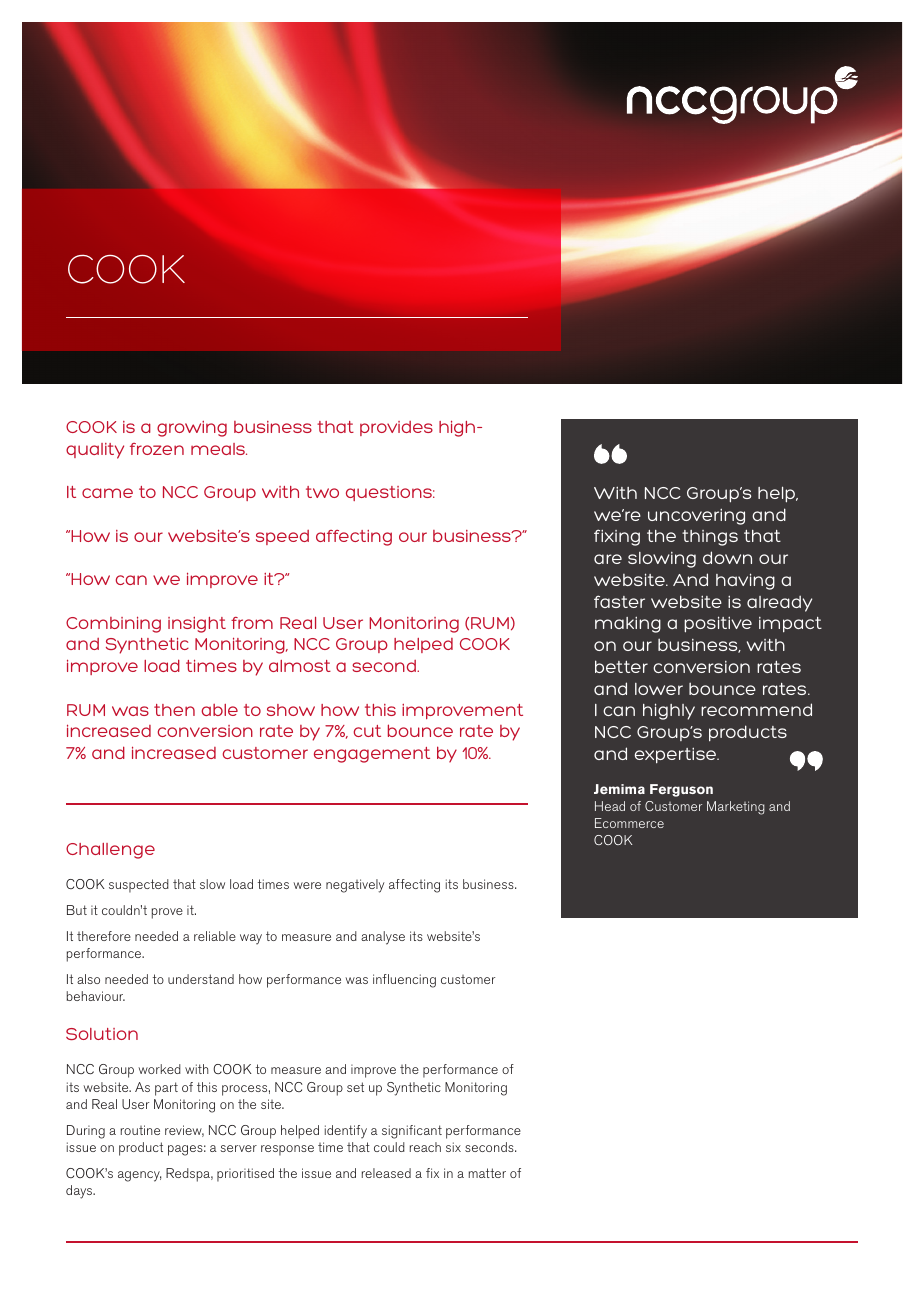  Describe the element at coordinates (659, 689) in the screenshot. I see `lower` at that location.
